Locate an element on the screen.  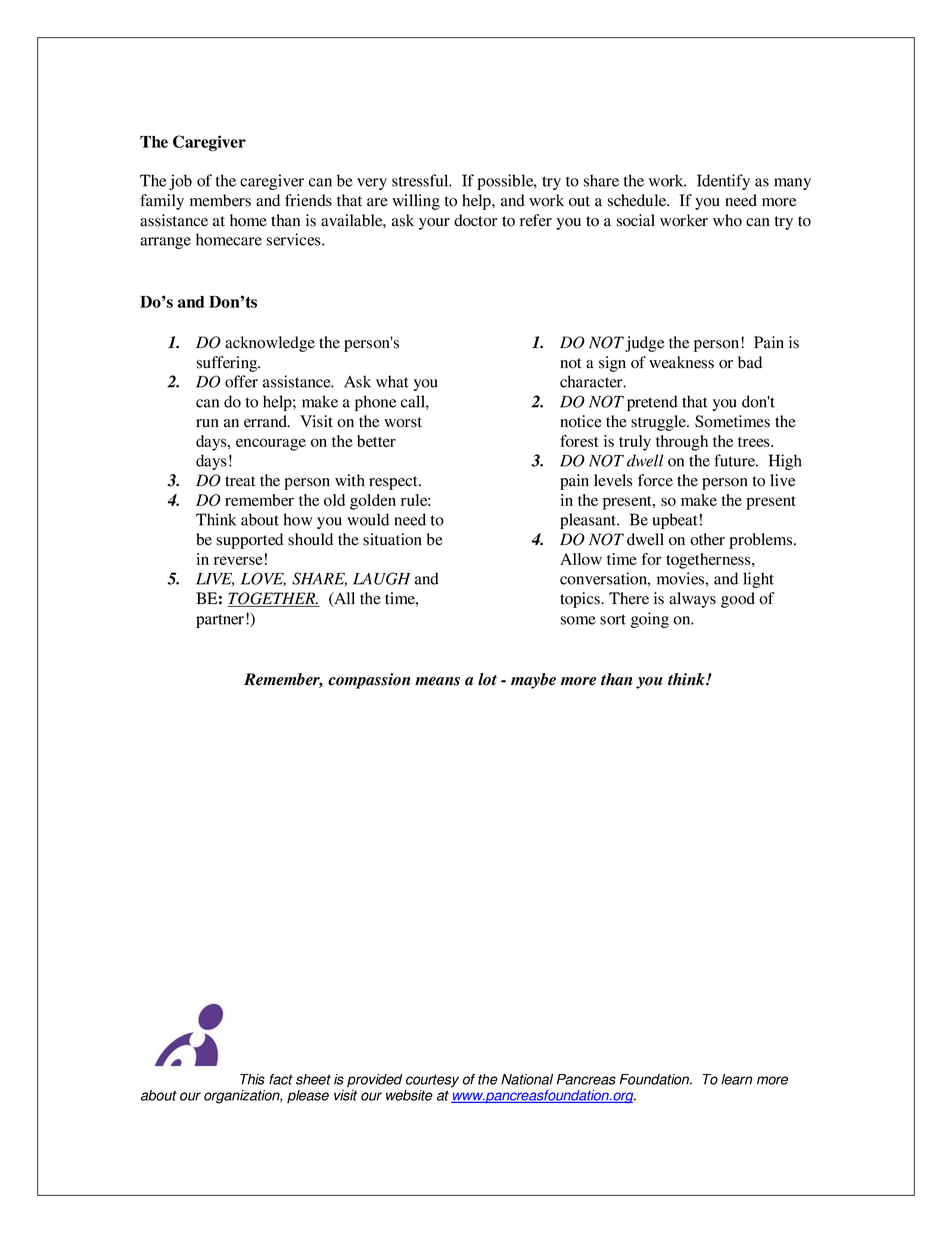
This is located at coordinates (252, 1079).
